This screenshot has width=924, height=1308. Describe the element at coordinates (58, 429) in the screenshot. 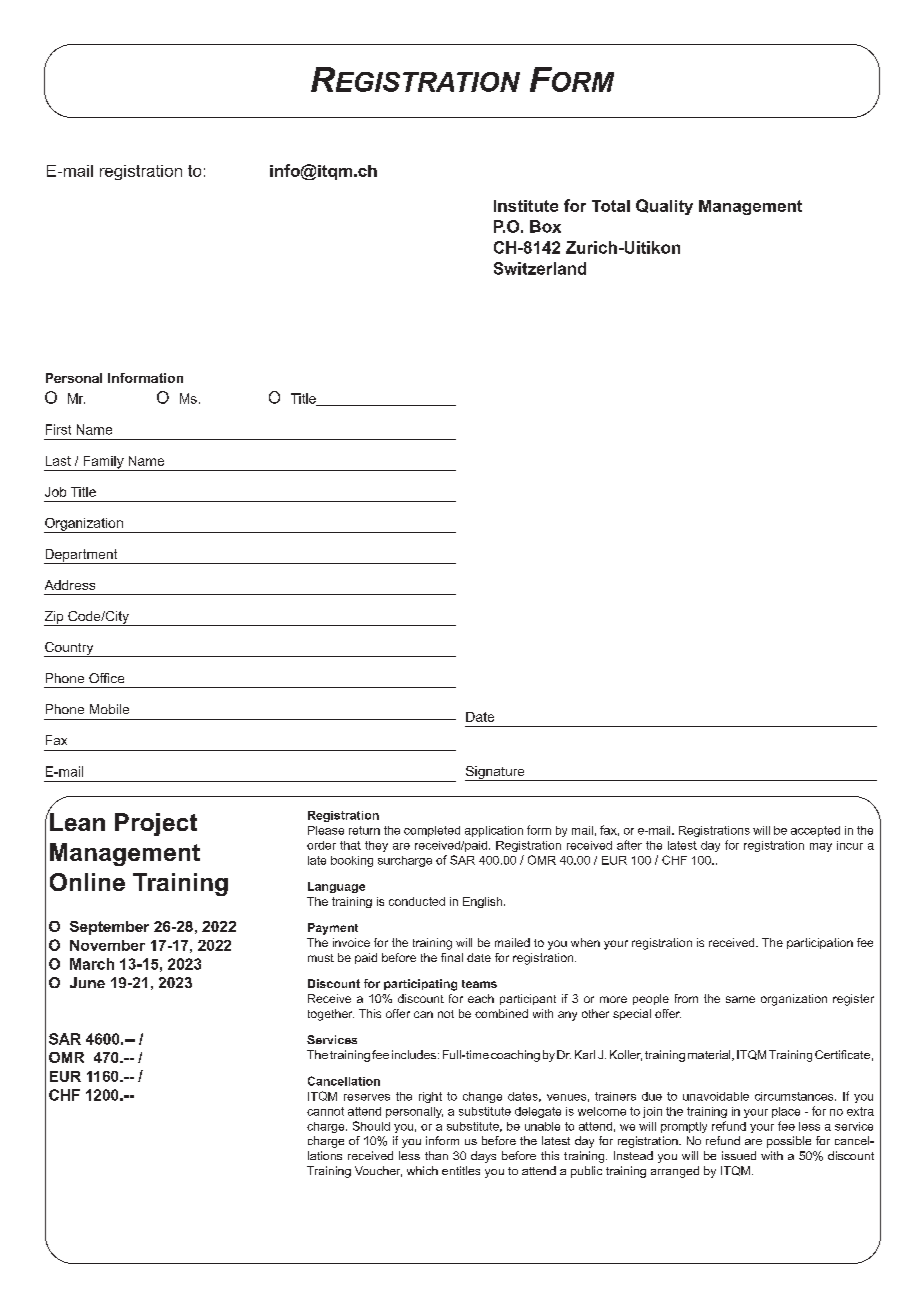

I see `First` at that location.
